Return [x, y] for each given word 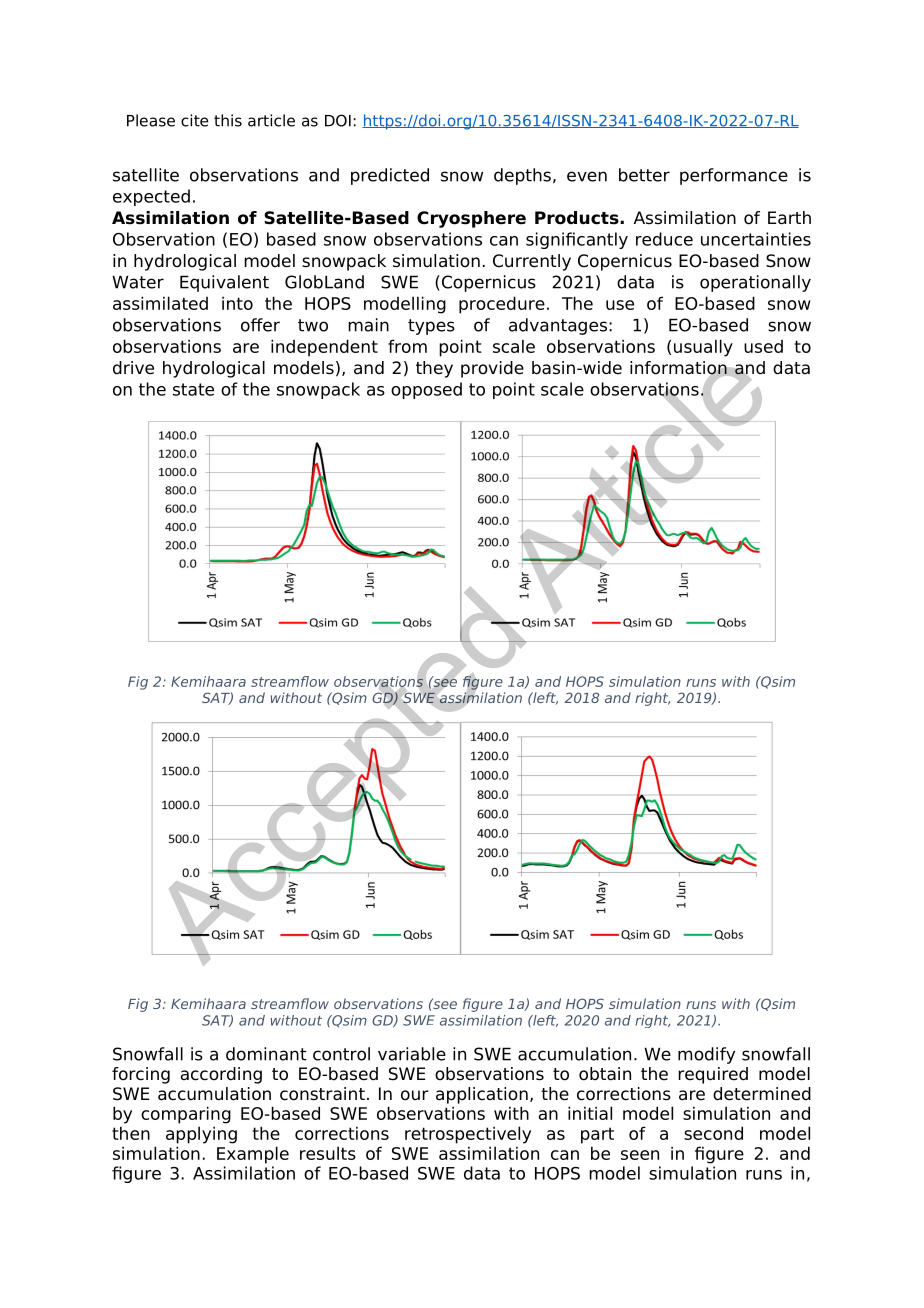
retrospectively [468, 1135]
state [193, 389]
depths [522, 176]
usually [703, 348]
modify [706, 1055]
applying [201, 1135]
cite [194, 120]
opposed [426, 390]
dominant [266, 1054]
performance [734, 176]
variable [412, 1054]
